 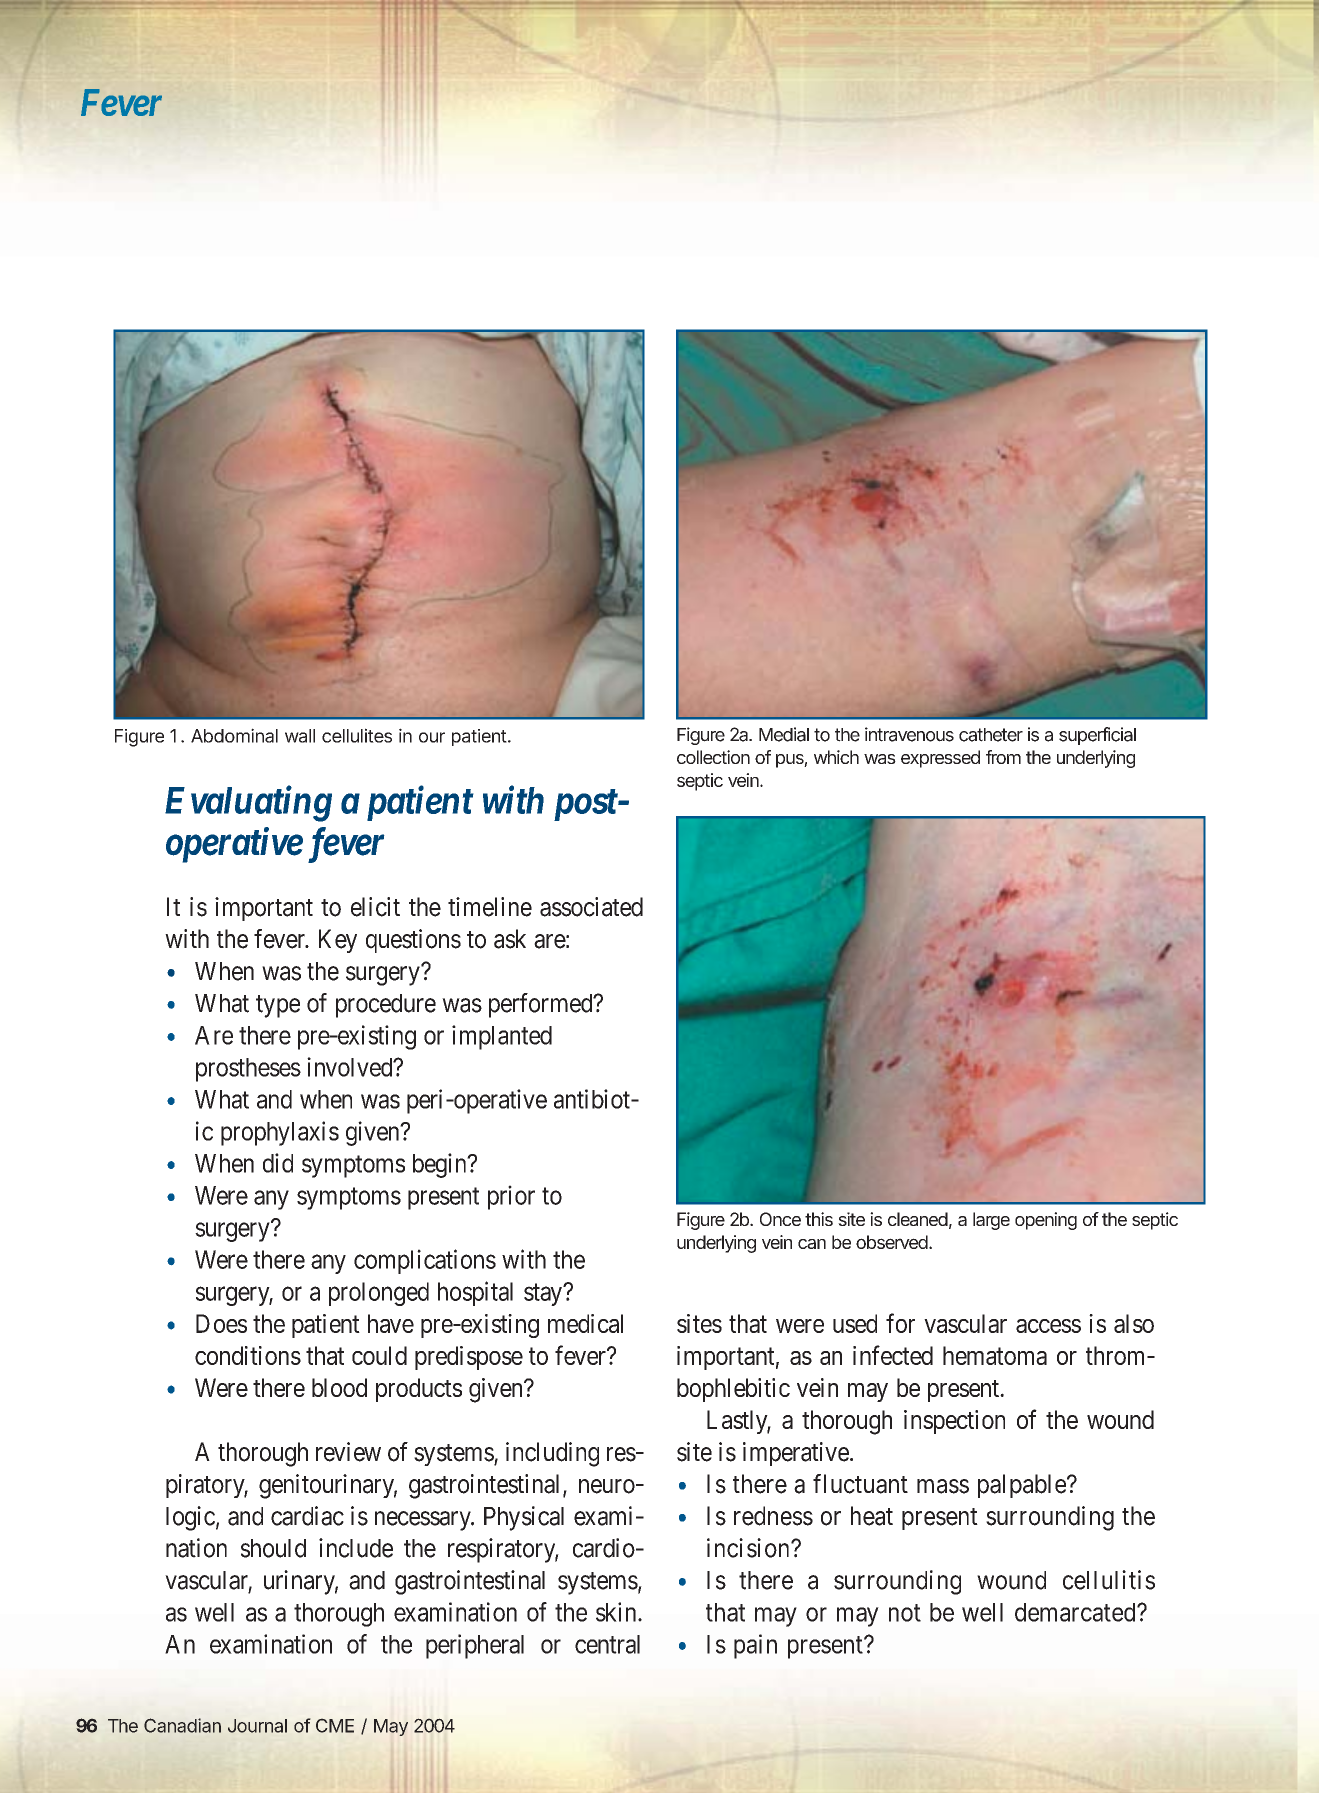 What do you see at coordinates (356, 1548) in the screenshot?
I see `include` at bounding box center [356, 1548].
